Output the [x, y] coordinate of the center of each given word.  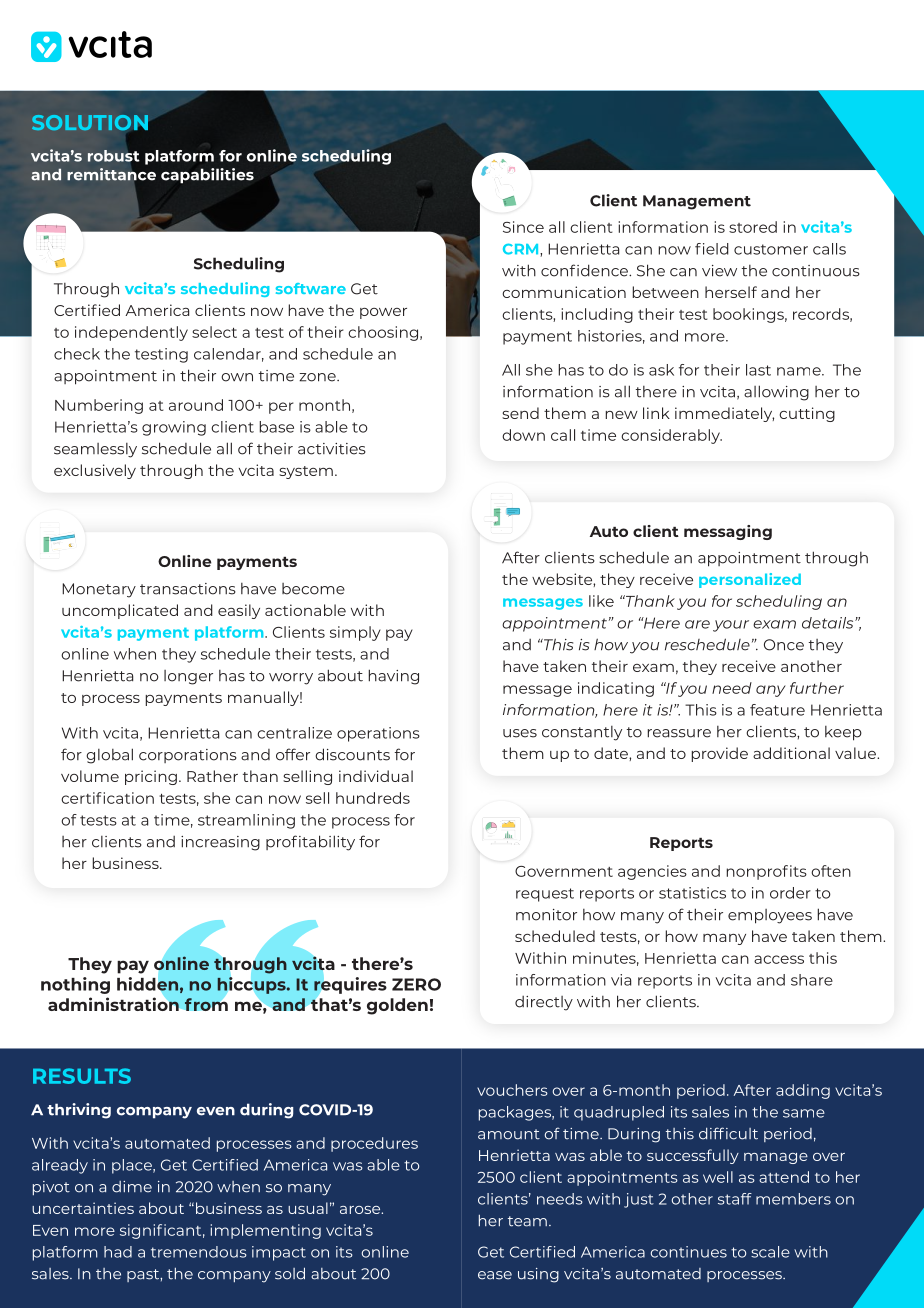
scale [770, 1252]
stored [753, 227]
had [118, 1252]
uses [520, 733]
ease [495, 1275]
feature [777, 710]
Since [523, 227]
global [109, 756]
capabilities [207, 176]
